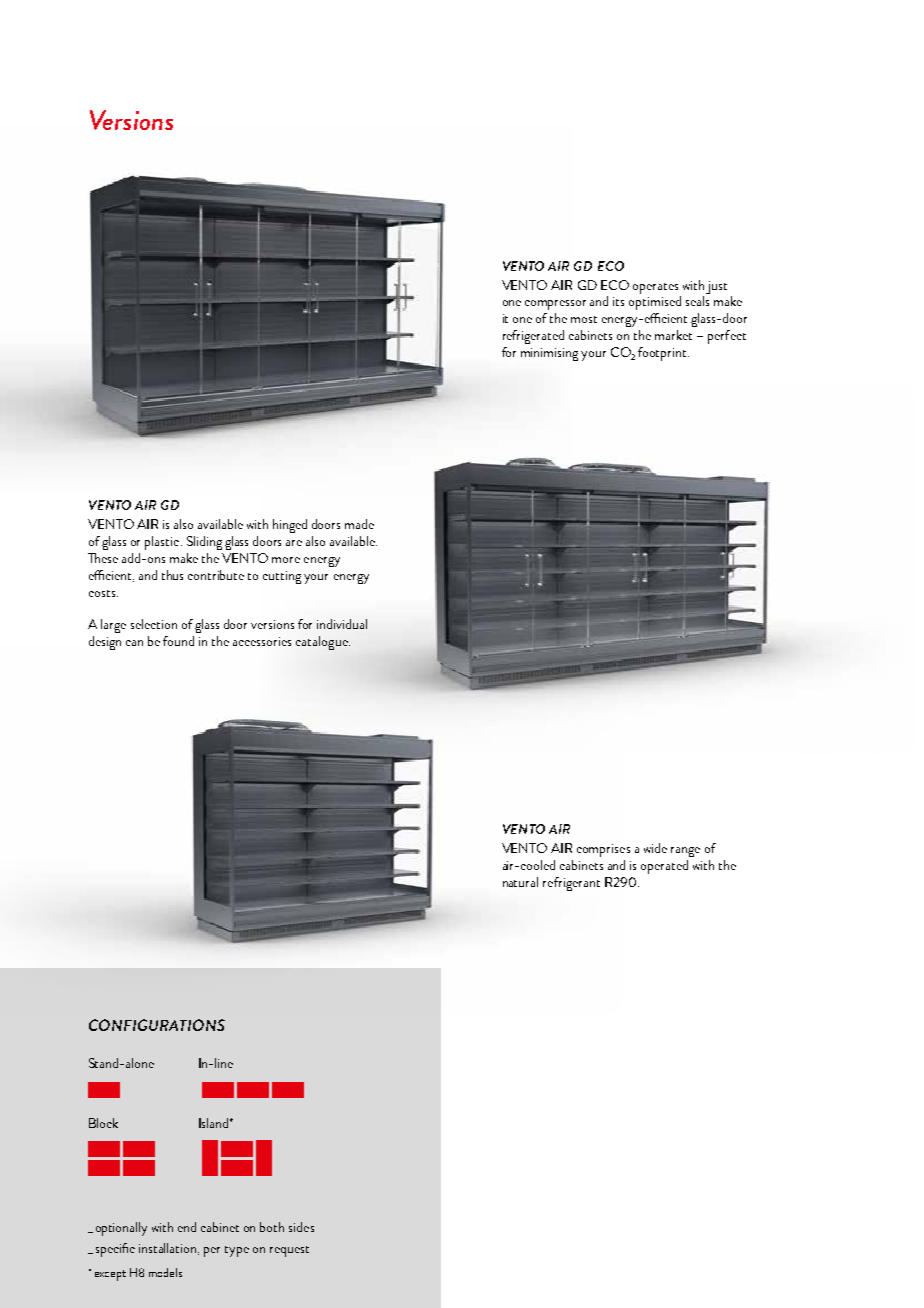 The image size is (924, 1308). What do you see at coordinates (169, 1249) in the screenshot?
I see `installation` at bounding box center [169, 1249].
